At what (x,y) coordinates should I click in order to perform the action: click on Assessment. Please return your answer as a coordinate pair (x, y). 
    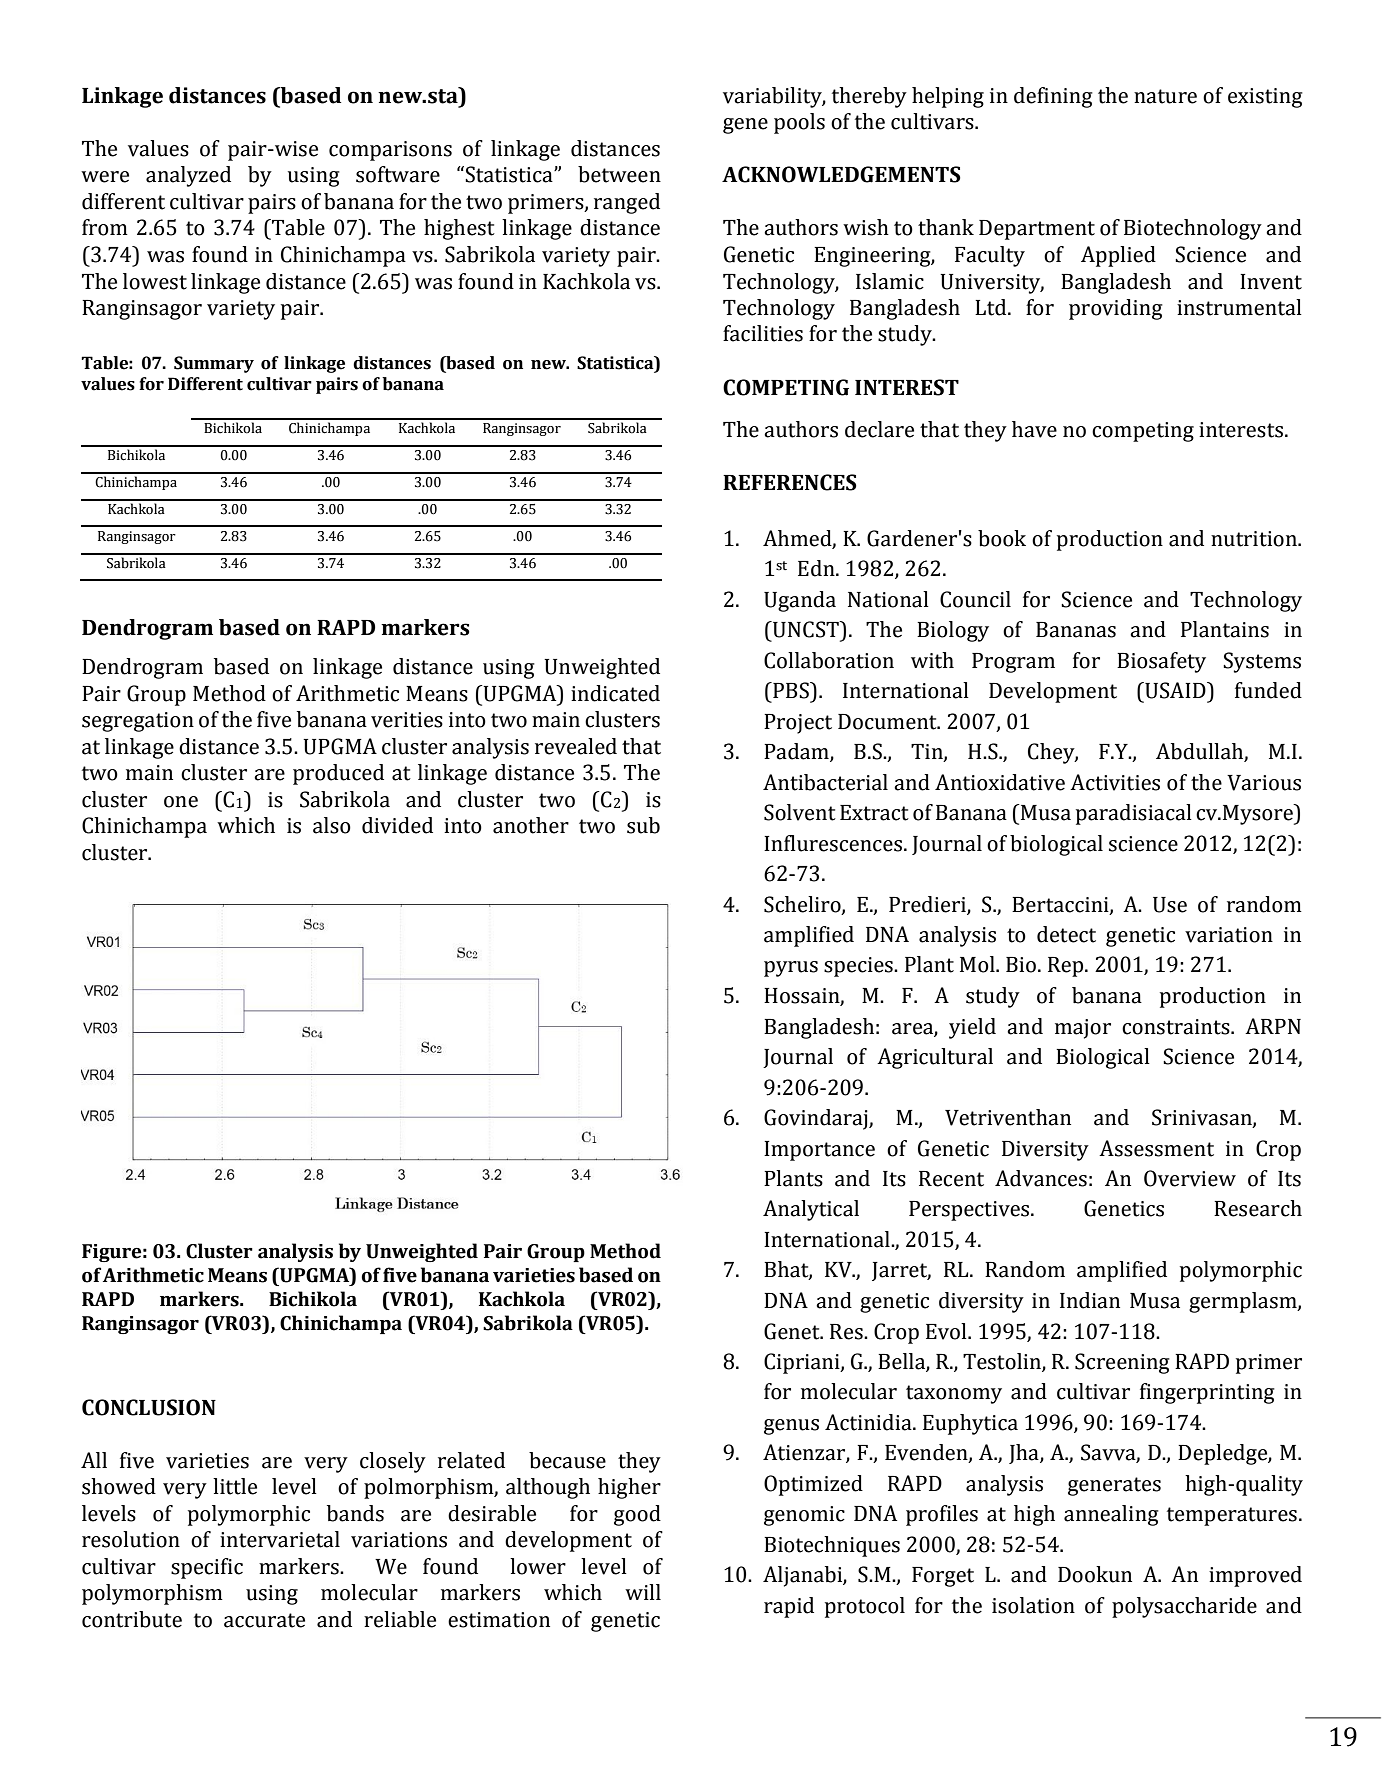
    Looking at the image, I should click on (1156, 1148).
